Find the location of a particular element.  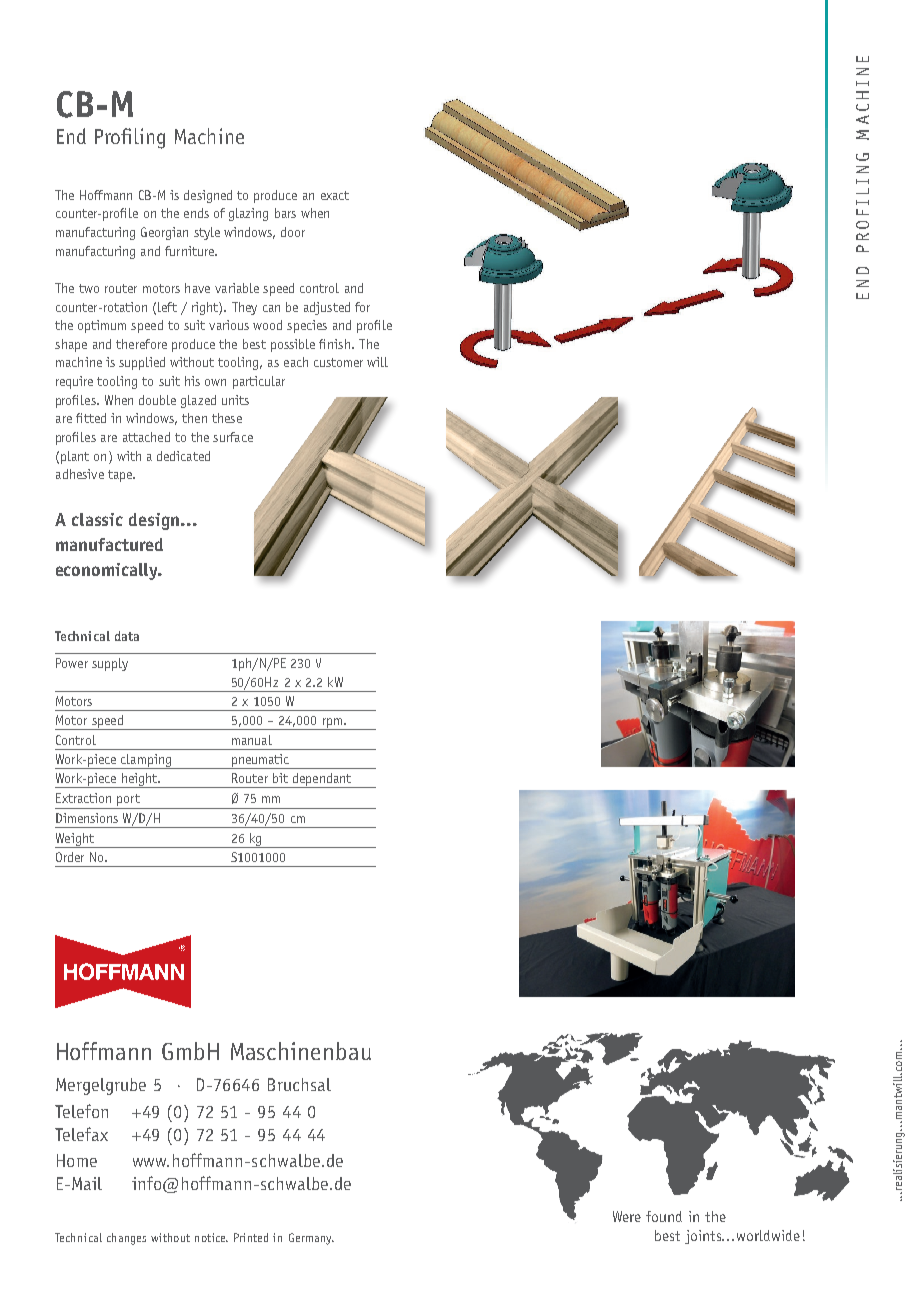

dependant is located at coordinates (321, 780).
